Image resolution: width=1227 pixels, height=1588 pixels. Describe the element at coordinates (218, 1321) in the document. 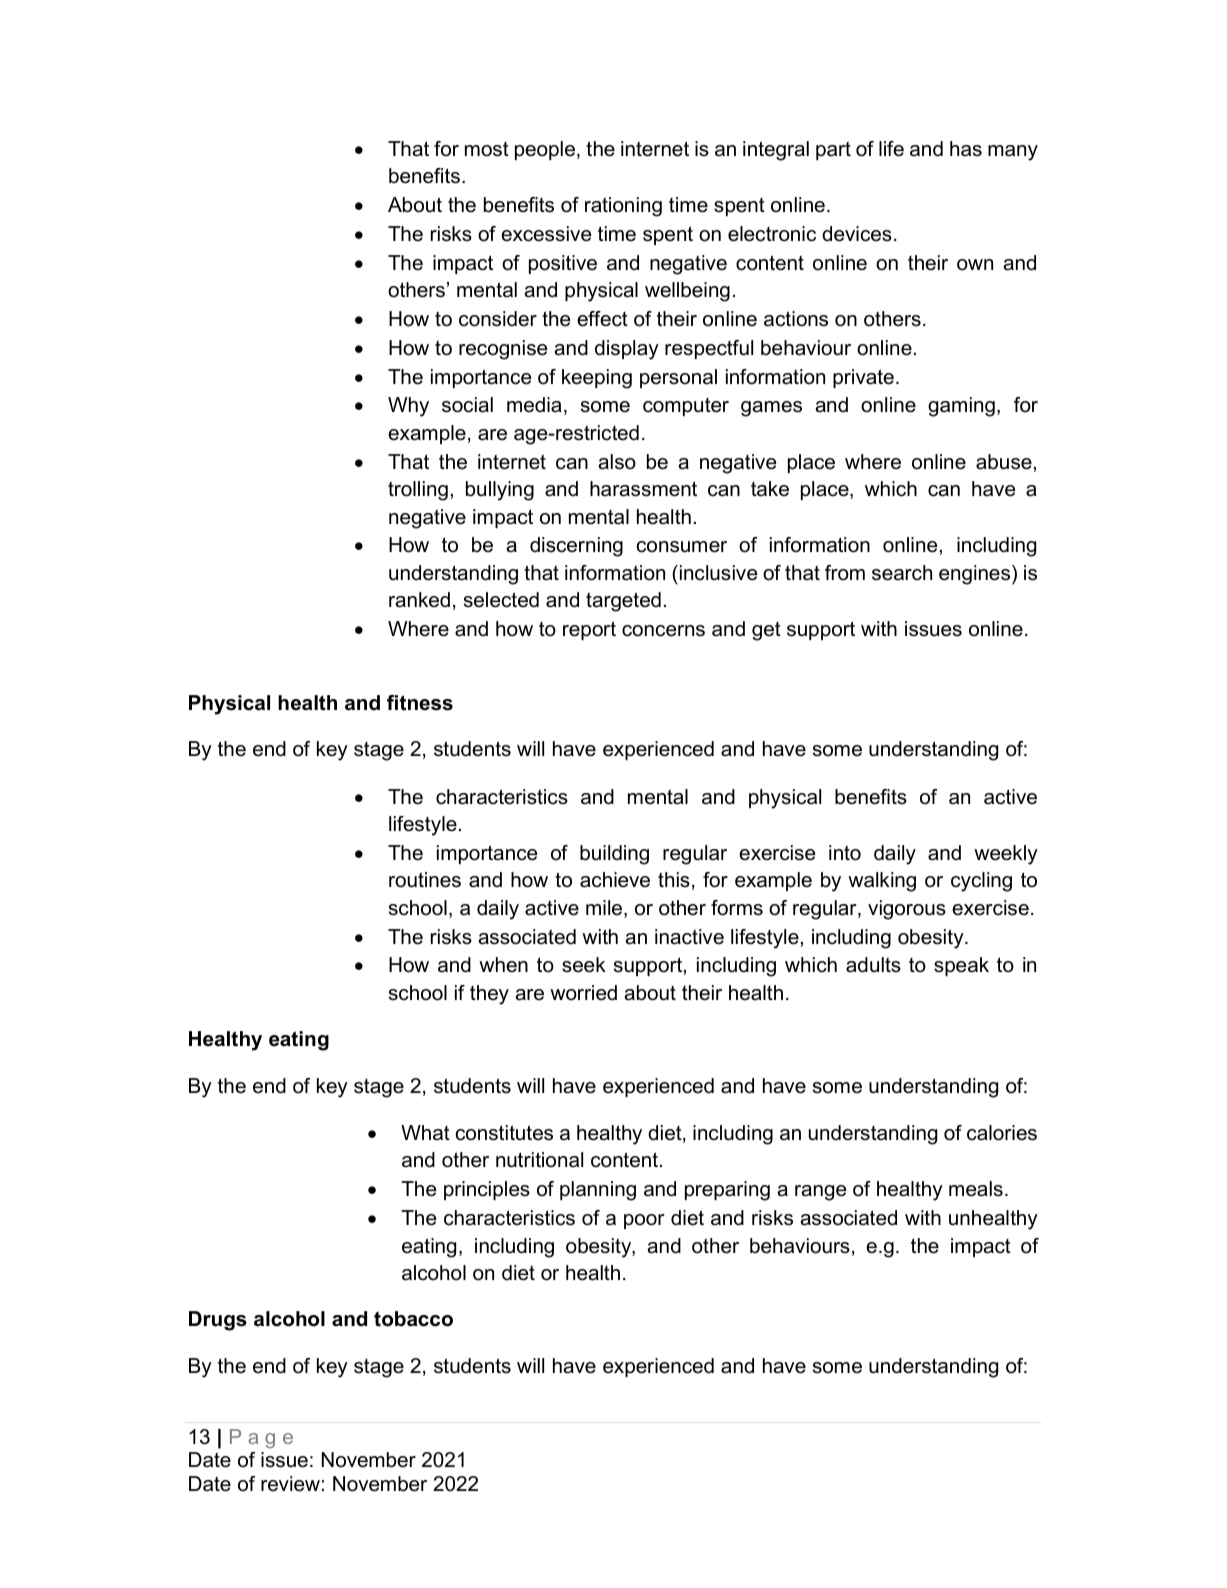

I see `Drugs` at that location.
